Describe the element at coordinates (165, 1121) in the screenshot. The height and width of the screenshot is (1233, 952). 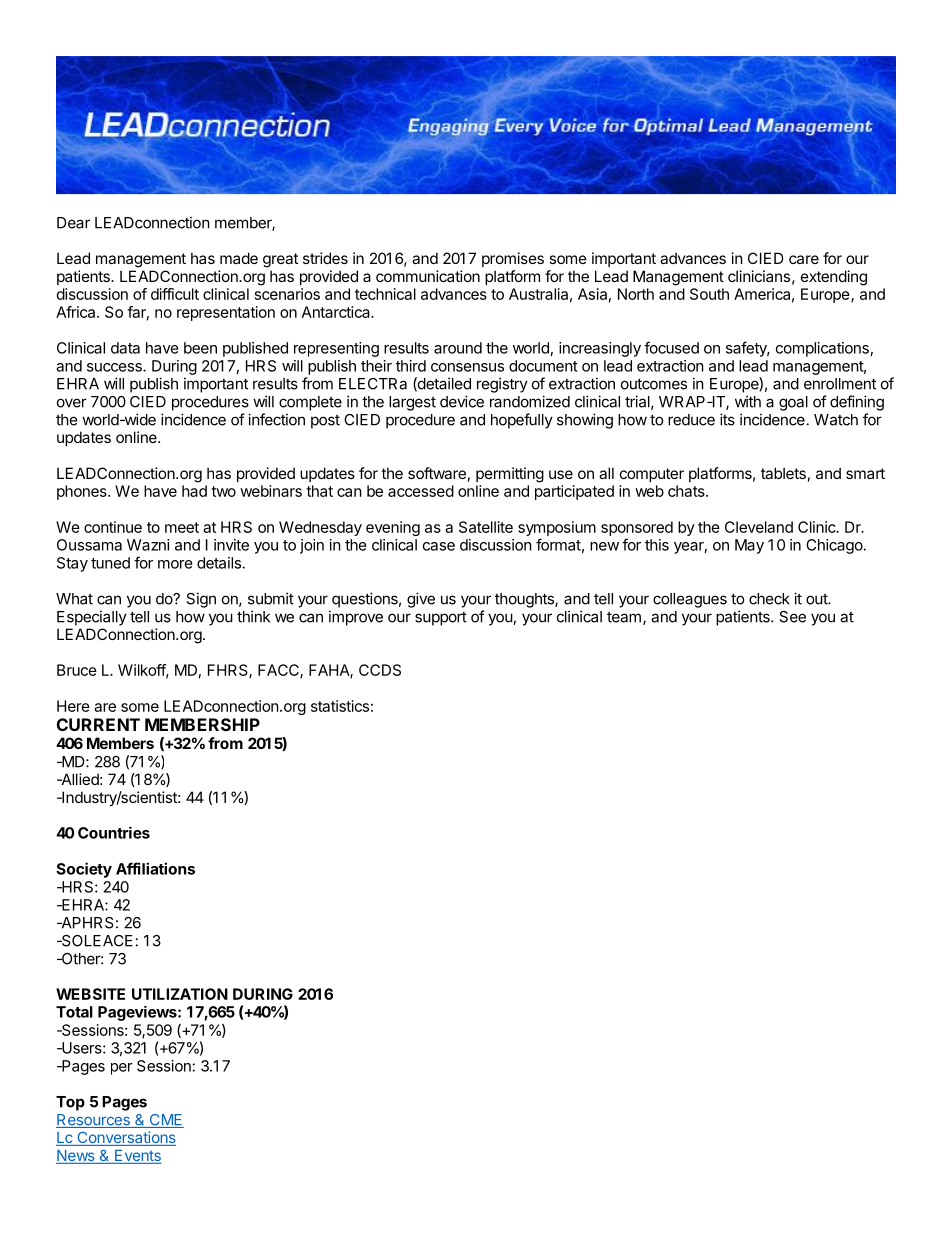
I see `CME` at that location.
